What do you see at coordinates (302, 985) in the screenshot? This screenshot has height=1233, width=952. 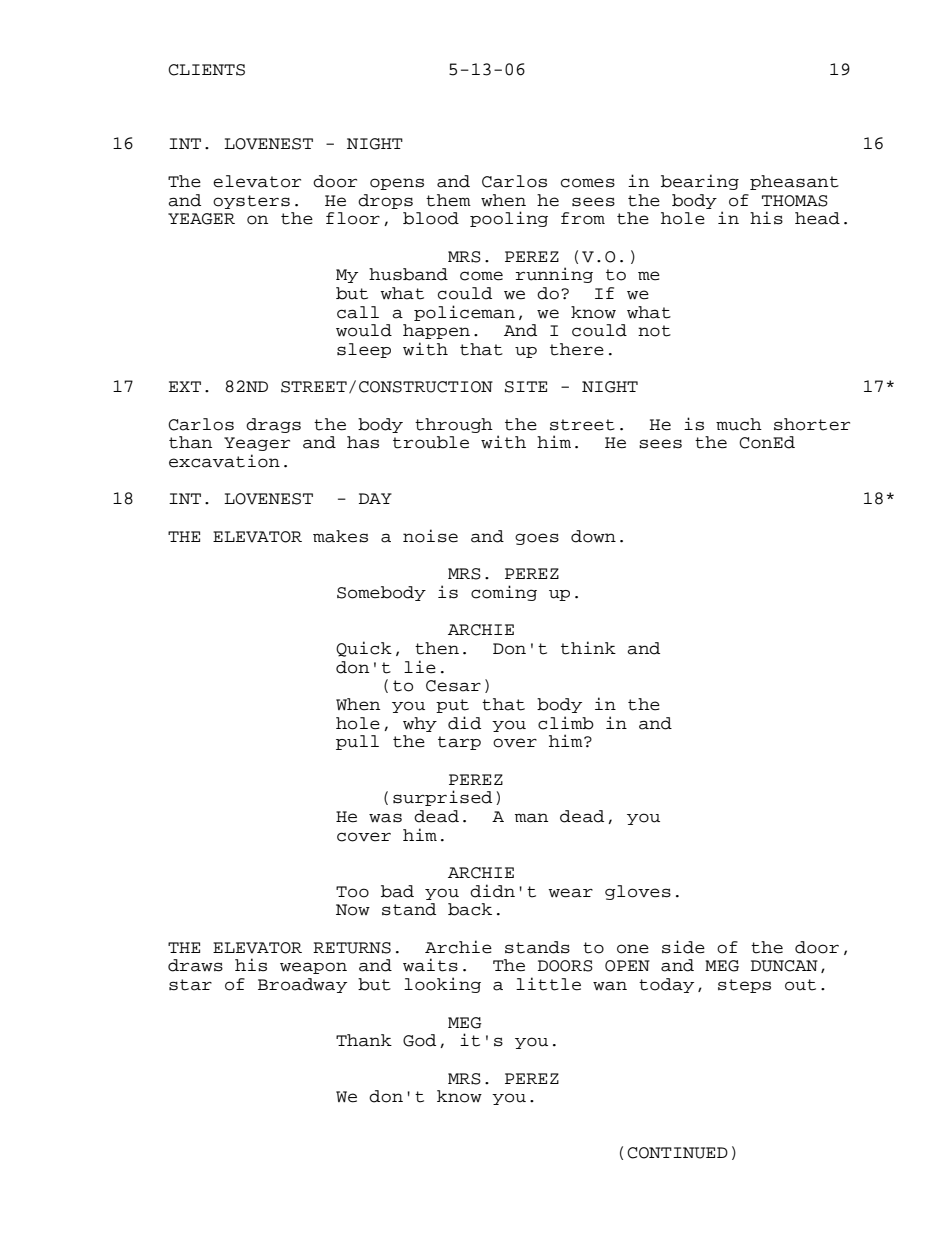 I see `Broadway` at bounding box center [302, 985].
